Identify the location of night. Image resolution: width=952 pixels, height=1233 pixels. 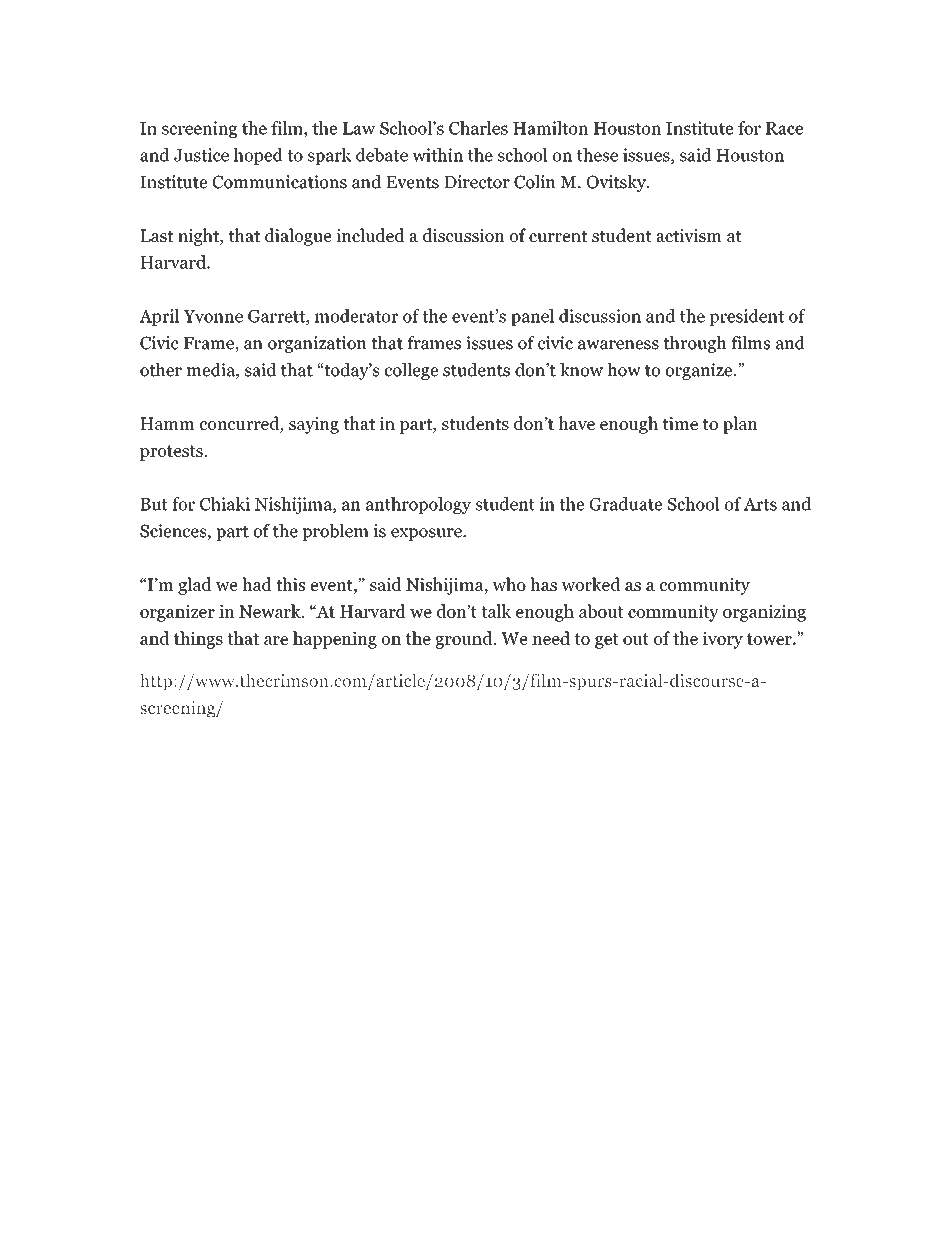
(199, 237).
